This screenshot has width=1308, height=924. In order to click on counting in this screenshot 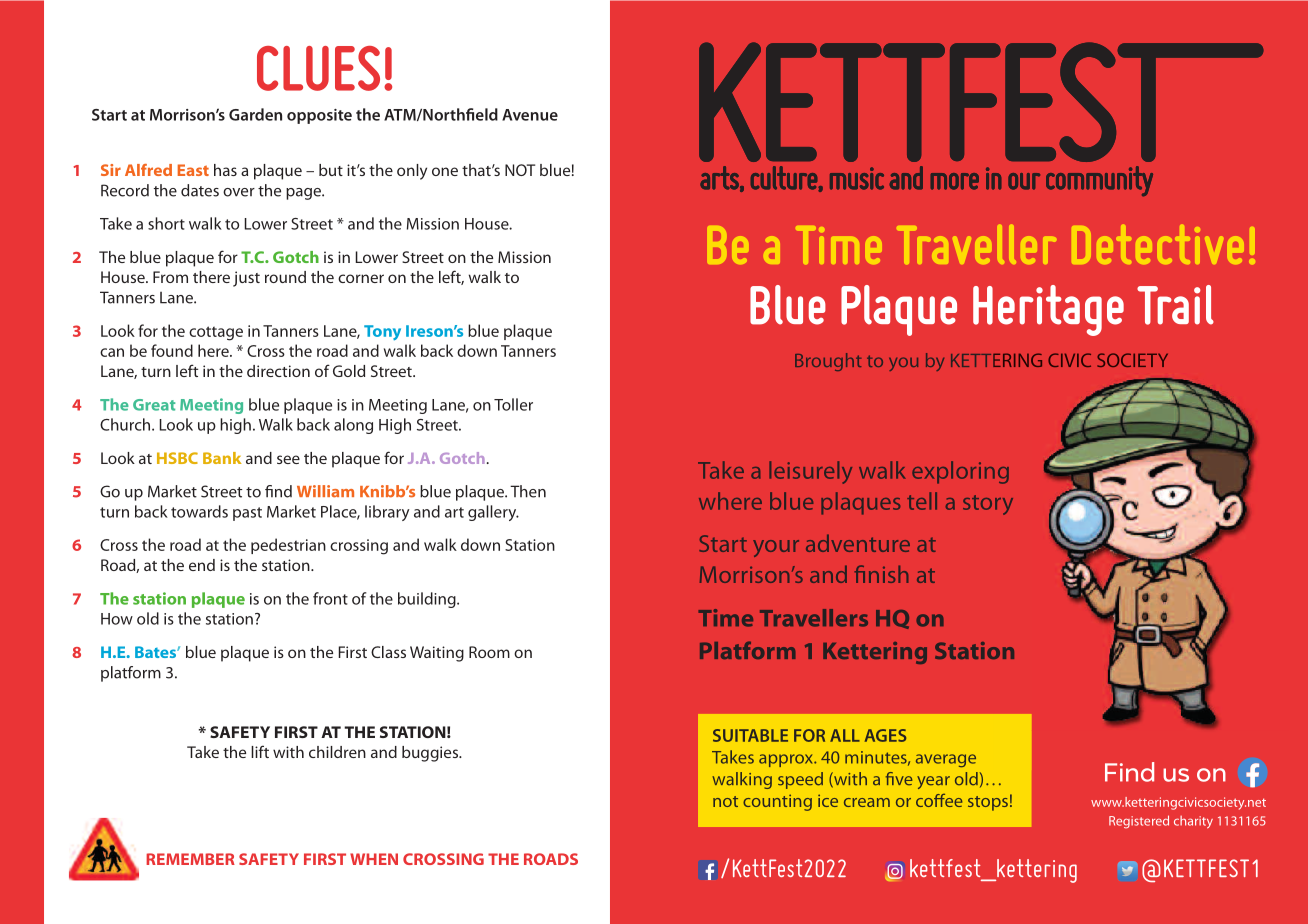, I will do `click(777, 802)`.
